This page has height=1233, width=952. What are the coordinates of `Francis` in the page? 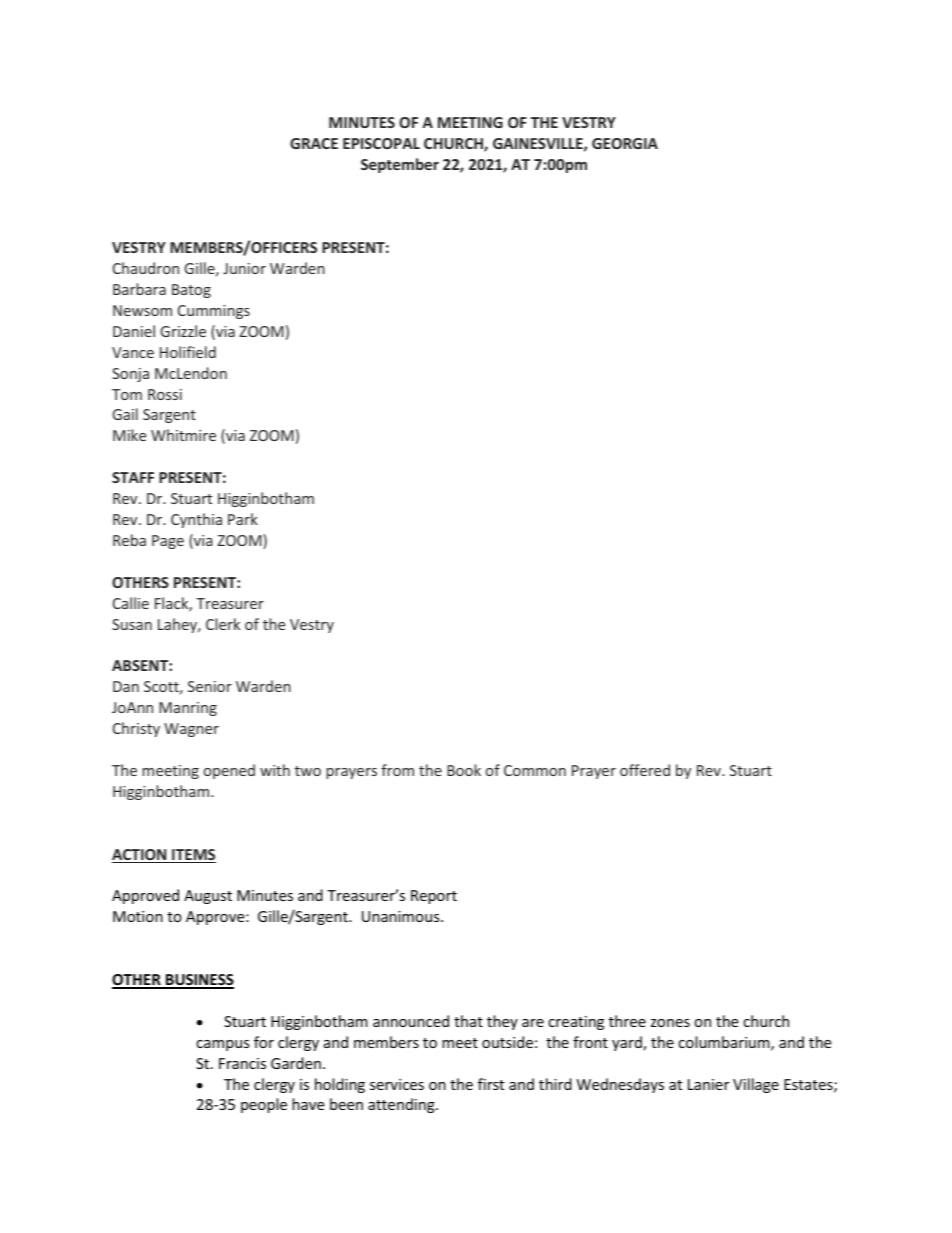 It's located at (242, 1063).
